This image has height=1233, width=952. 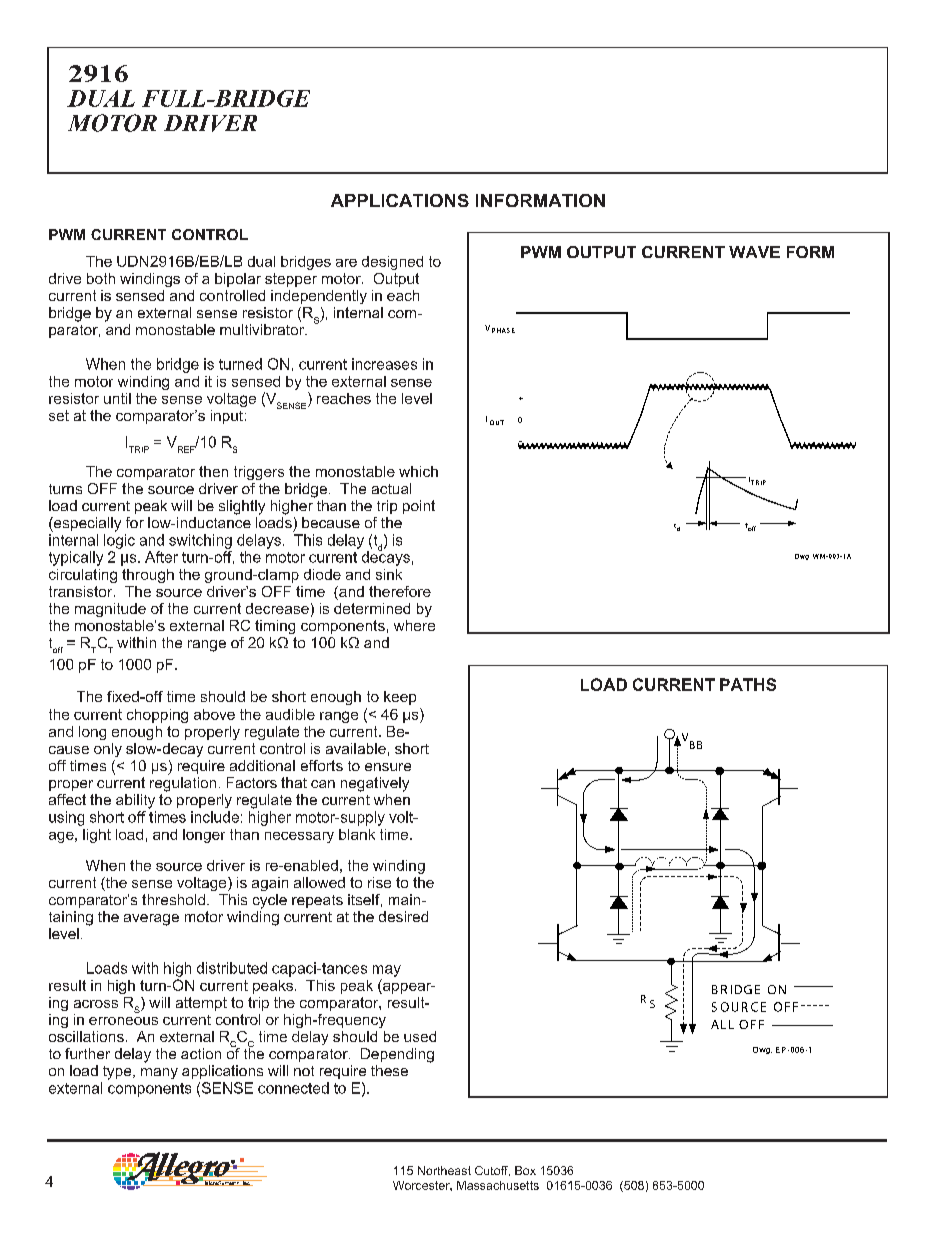 I want to click on may, so click(x=387, y=971).
